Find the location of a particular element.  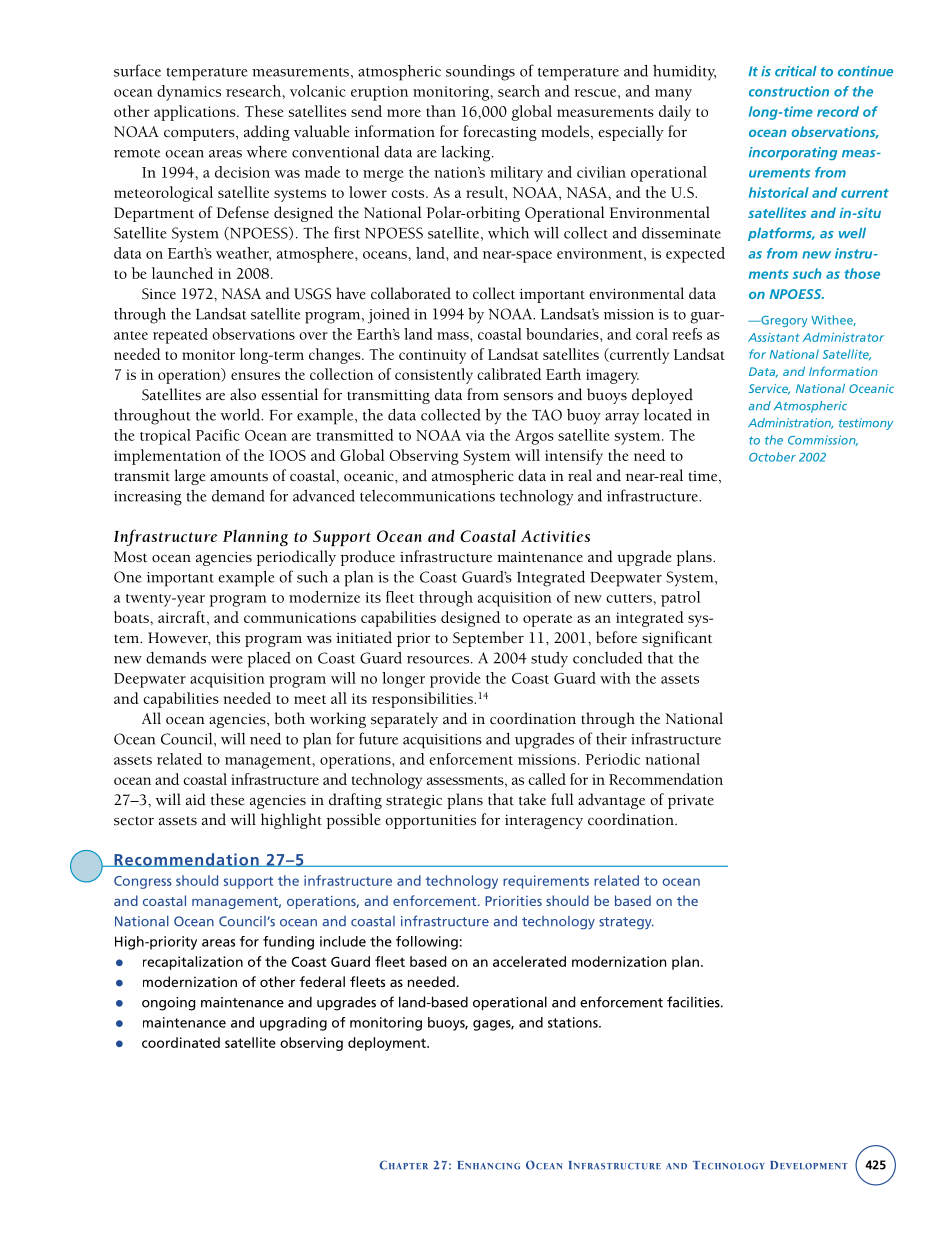

September is located at coordinates (488, 639).
